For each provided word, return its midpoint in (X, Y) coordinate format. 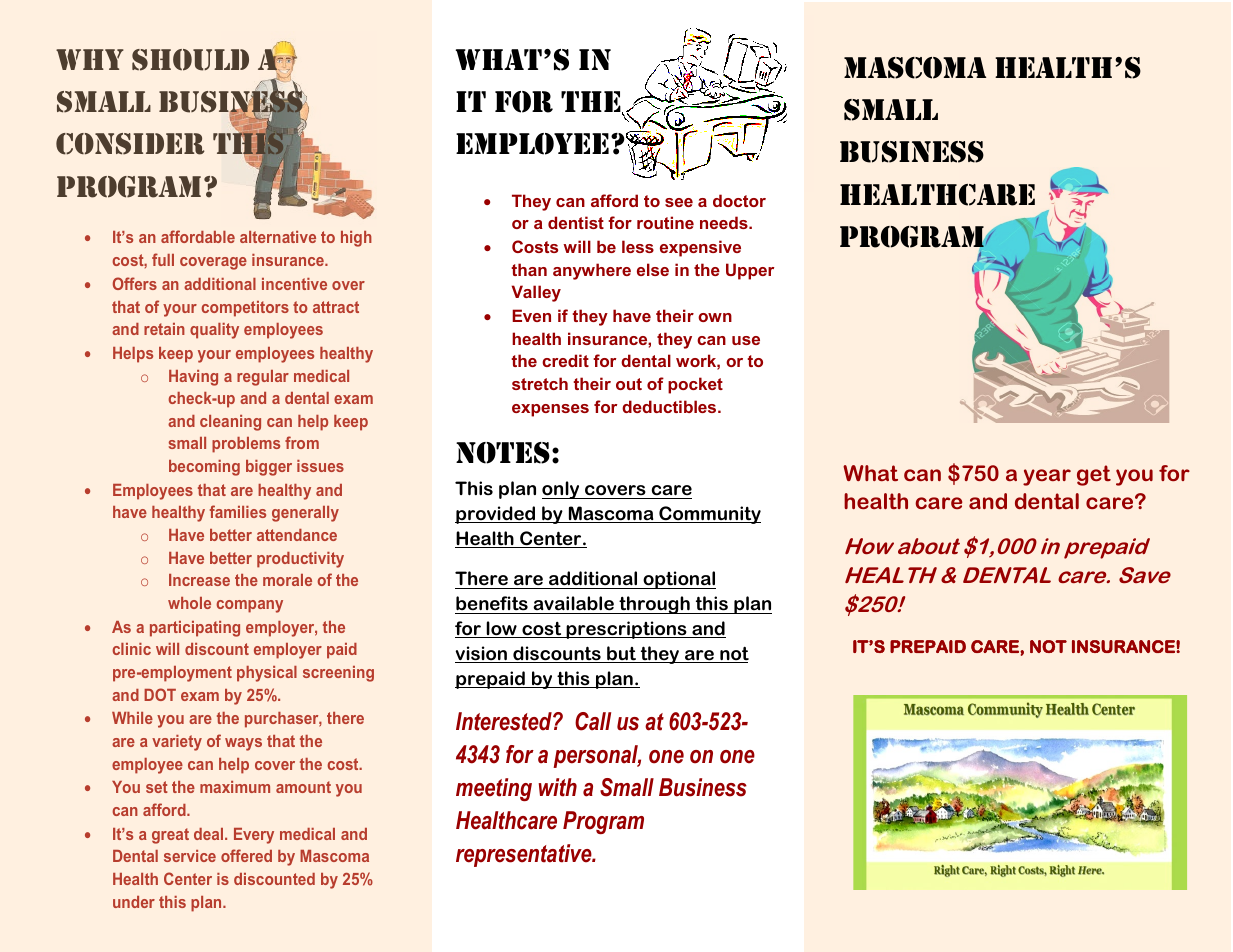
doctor (739, 200)
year (1047, 477)
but (622, 654)
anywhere (592, 271)
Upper (750, 271)
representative (525, 855)
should (190, 60)
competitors (245, 309)
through (654, 605)
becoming (204, 468)
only (562, 490)
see (679, 202)
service (190, 856)
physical (267, 674)
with (558, 787)
